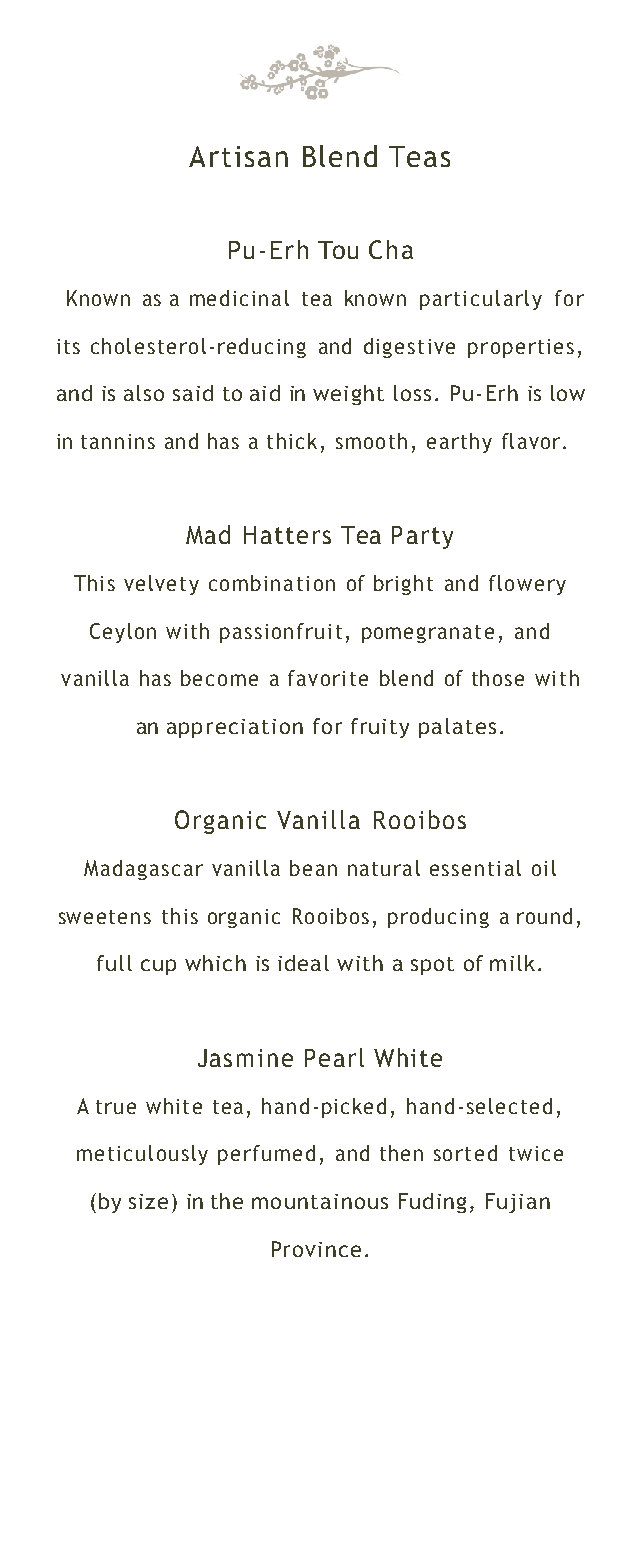 The width and height of the page is (641, 1568). Describe the element at coordinates (238, 156) in the page. I see `Artisan` at that location.
